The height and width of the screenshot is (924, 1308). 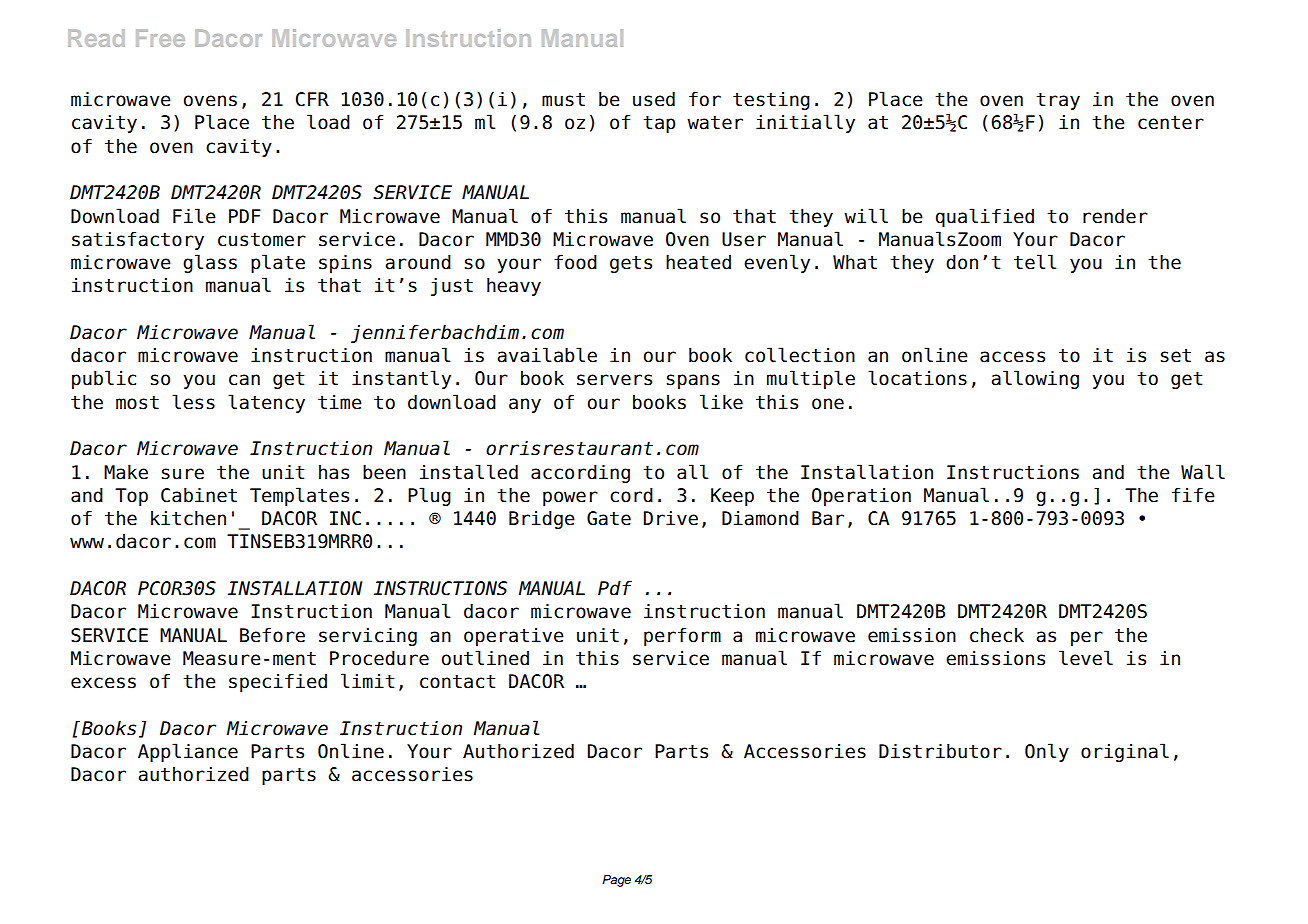 I want to click on gets, so click(x=631, y=264).
